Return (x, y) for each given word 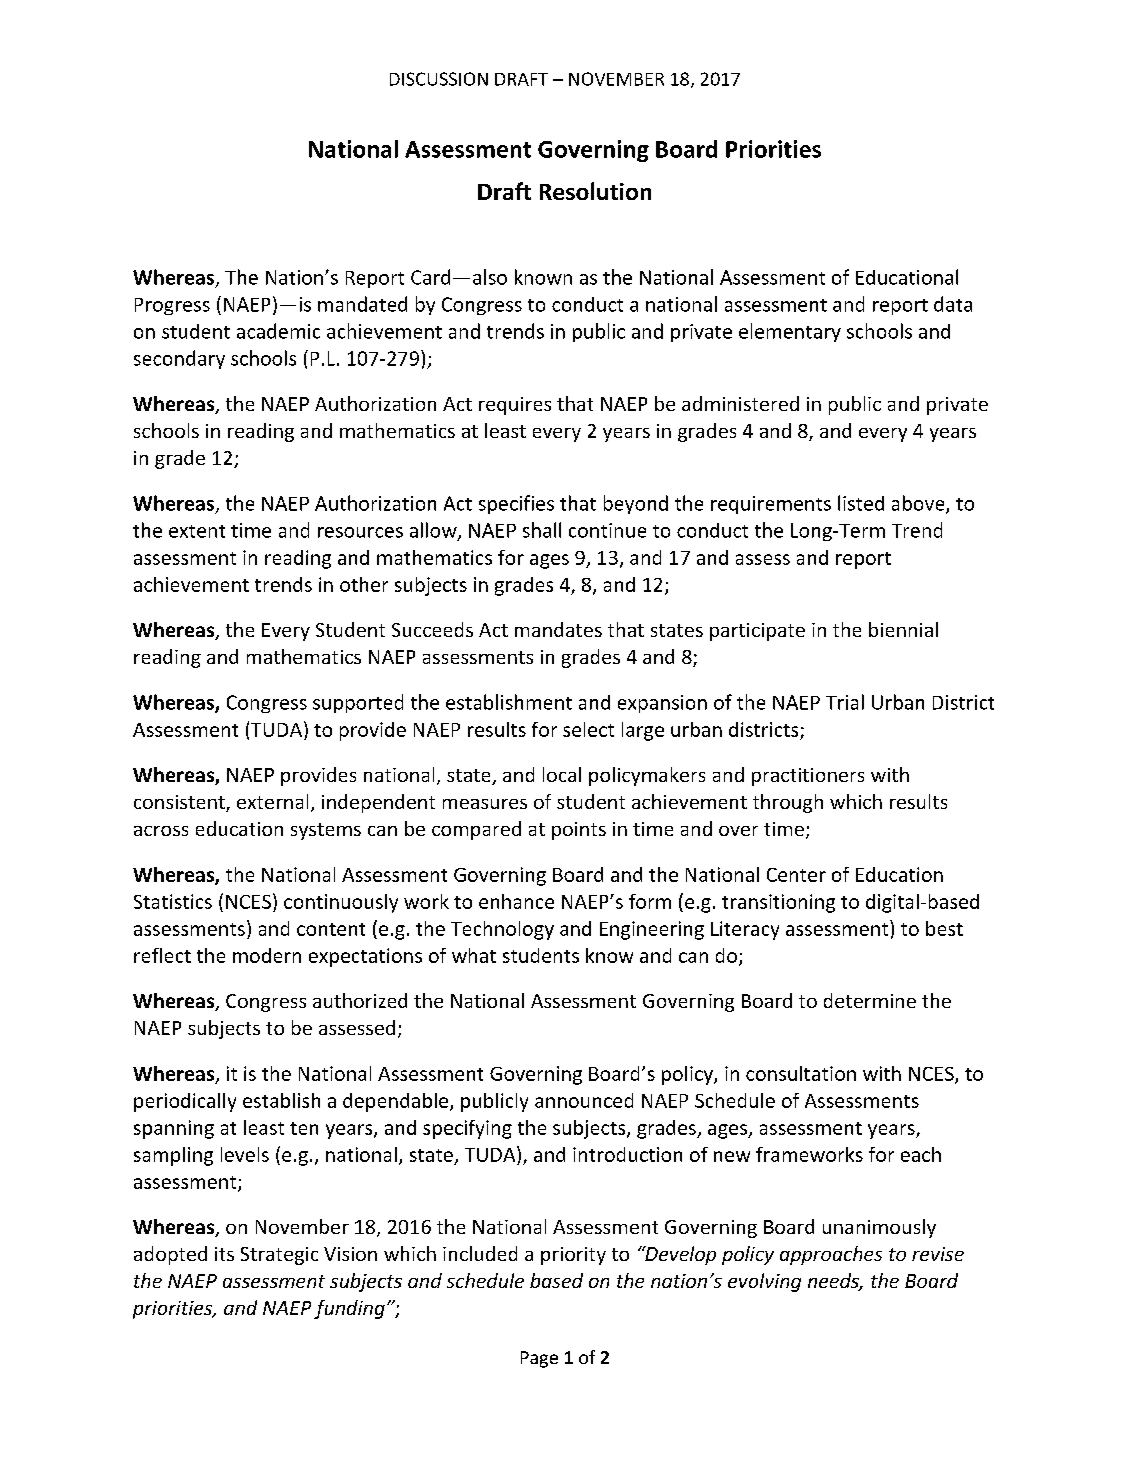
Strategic (279, 1256)
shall (542, 530)
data (953, 304)
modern (267, 955)
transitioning (778, 903)
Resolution (595, 191)
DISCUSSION (439, 79)
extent (197, 531)
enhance (516, 901)
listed (861, 503)
